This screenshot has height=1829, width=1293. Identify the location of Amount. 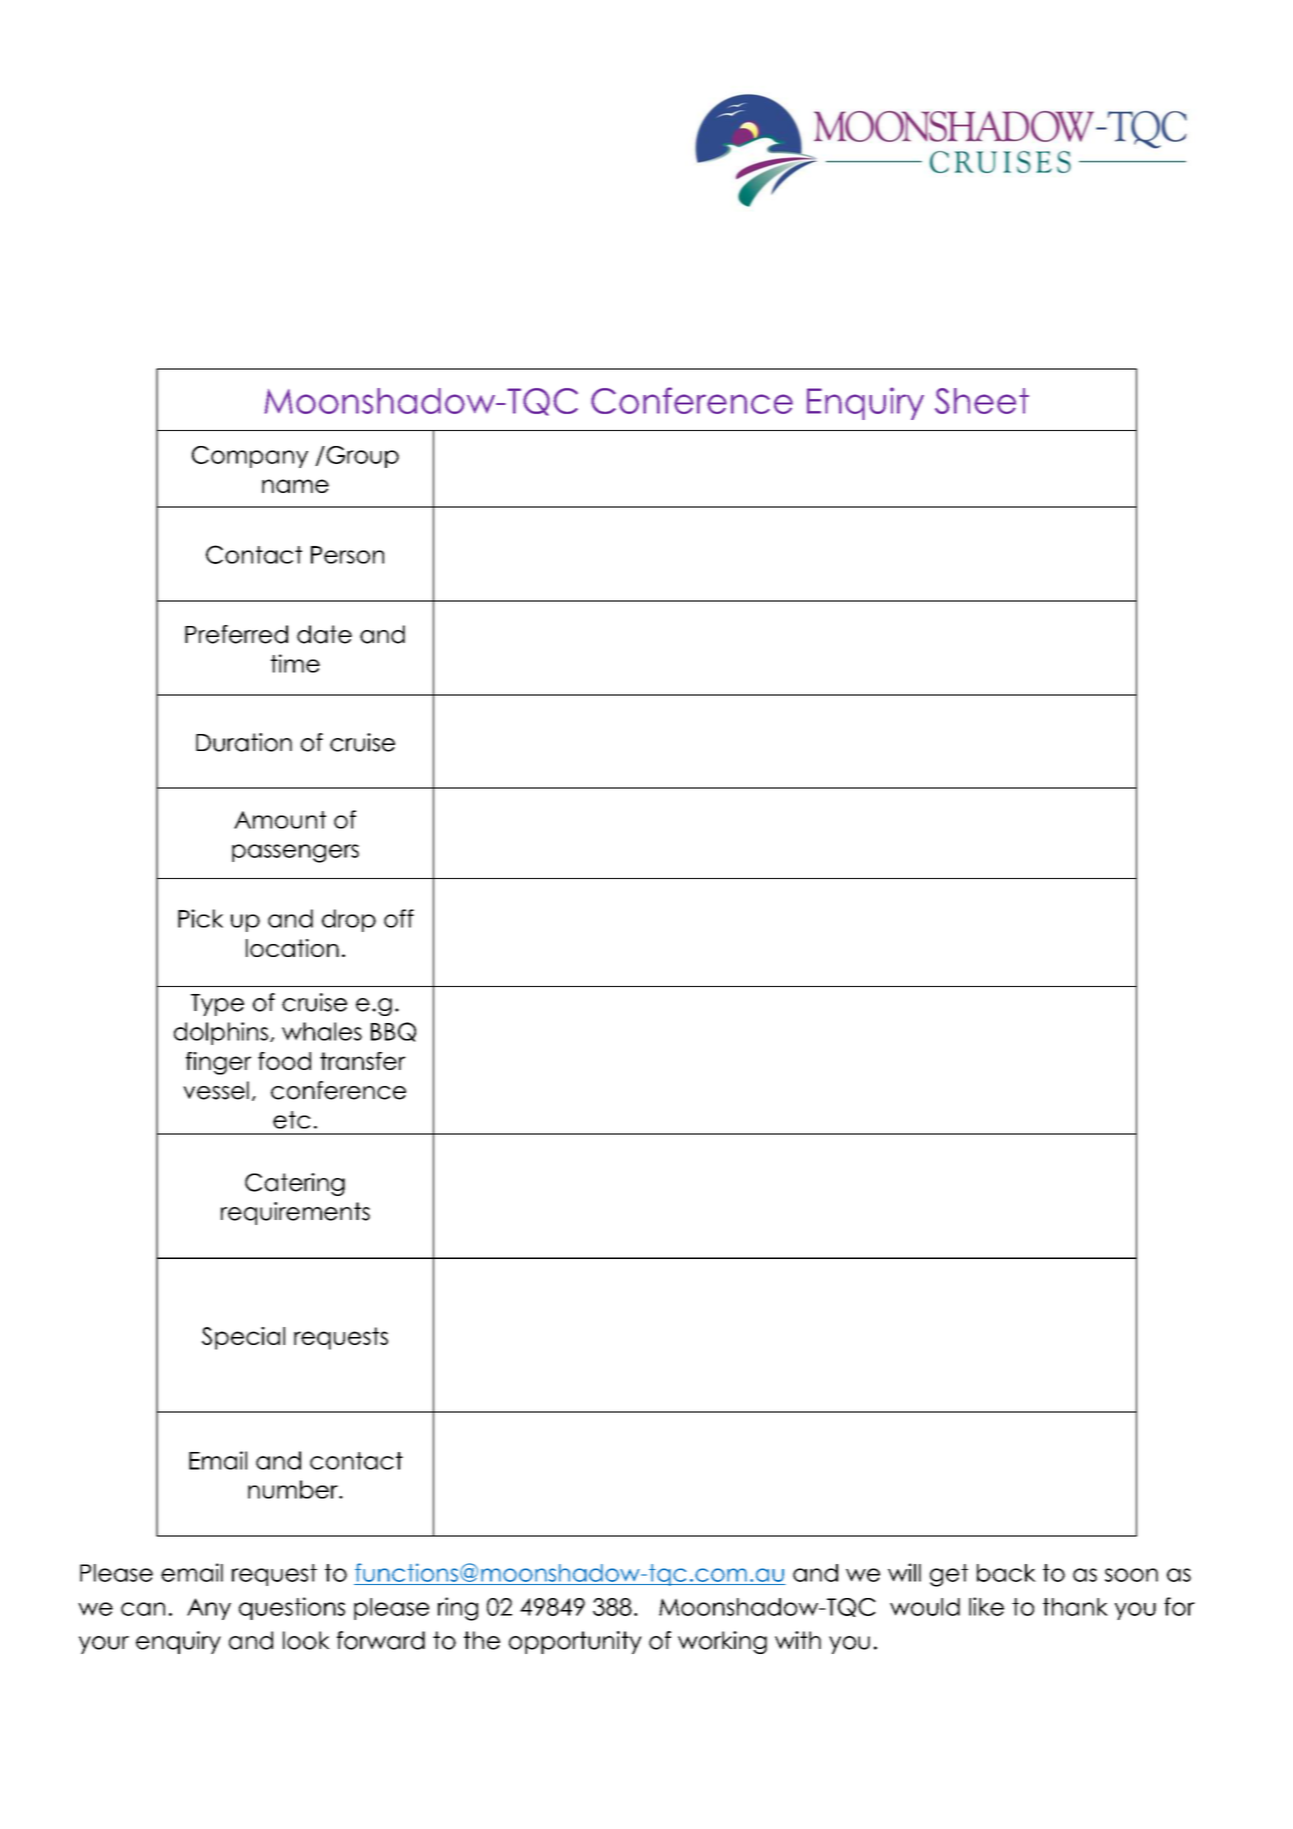
(280, 820).
